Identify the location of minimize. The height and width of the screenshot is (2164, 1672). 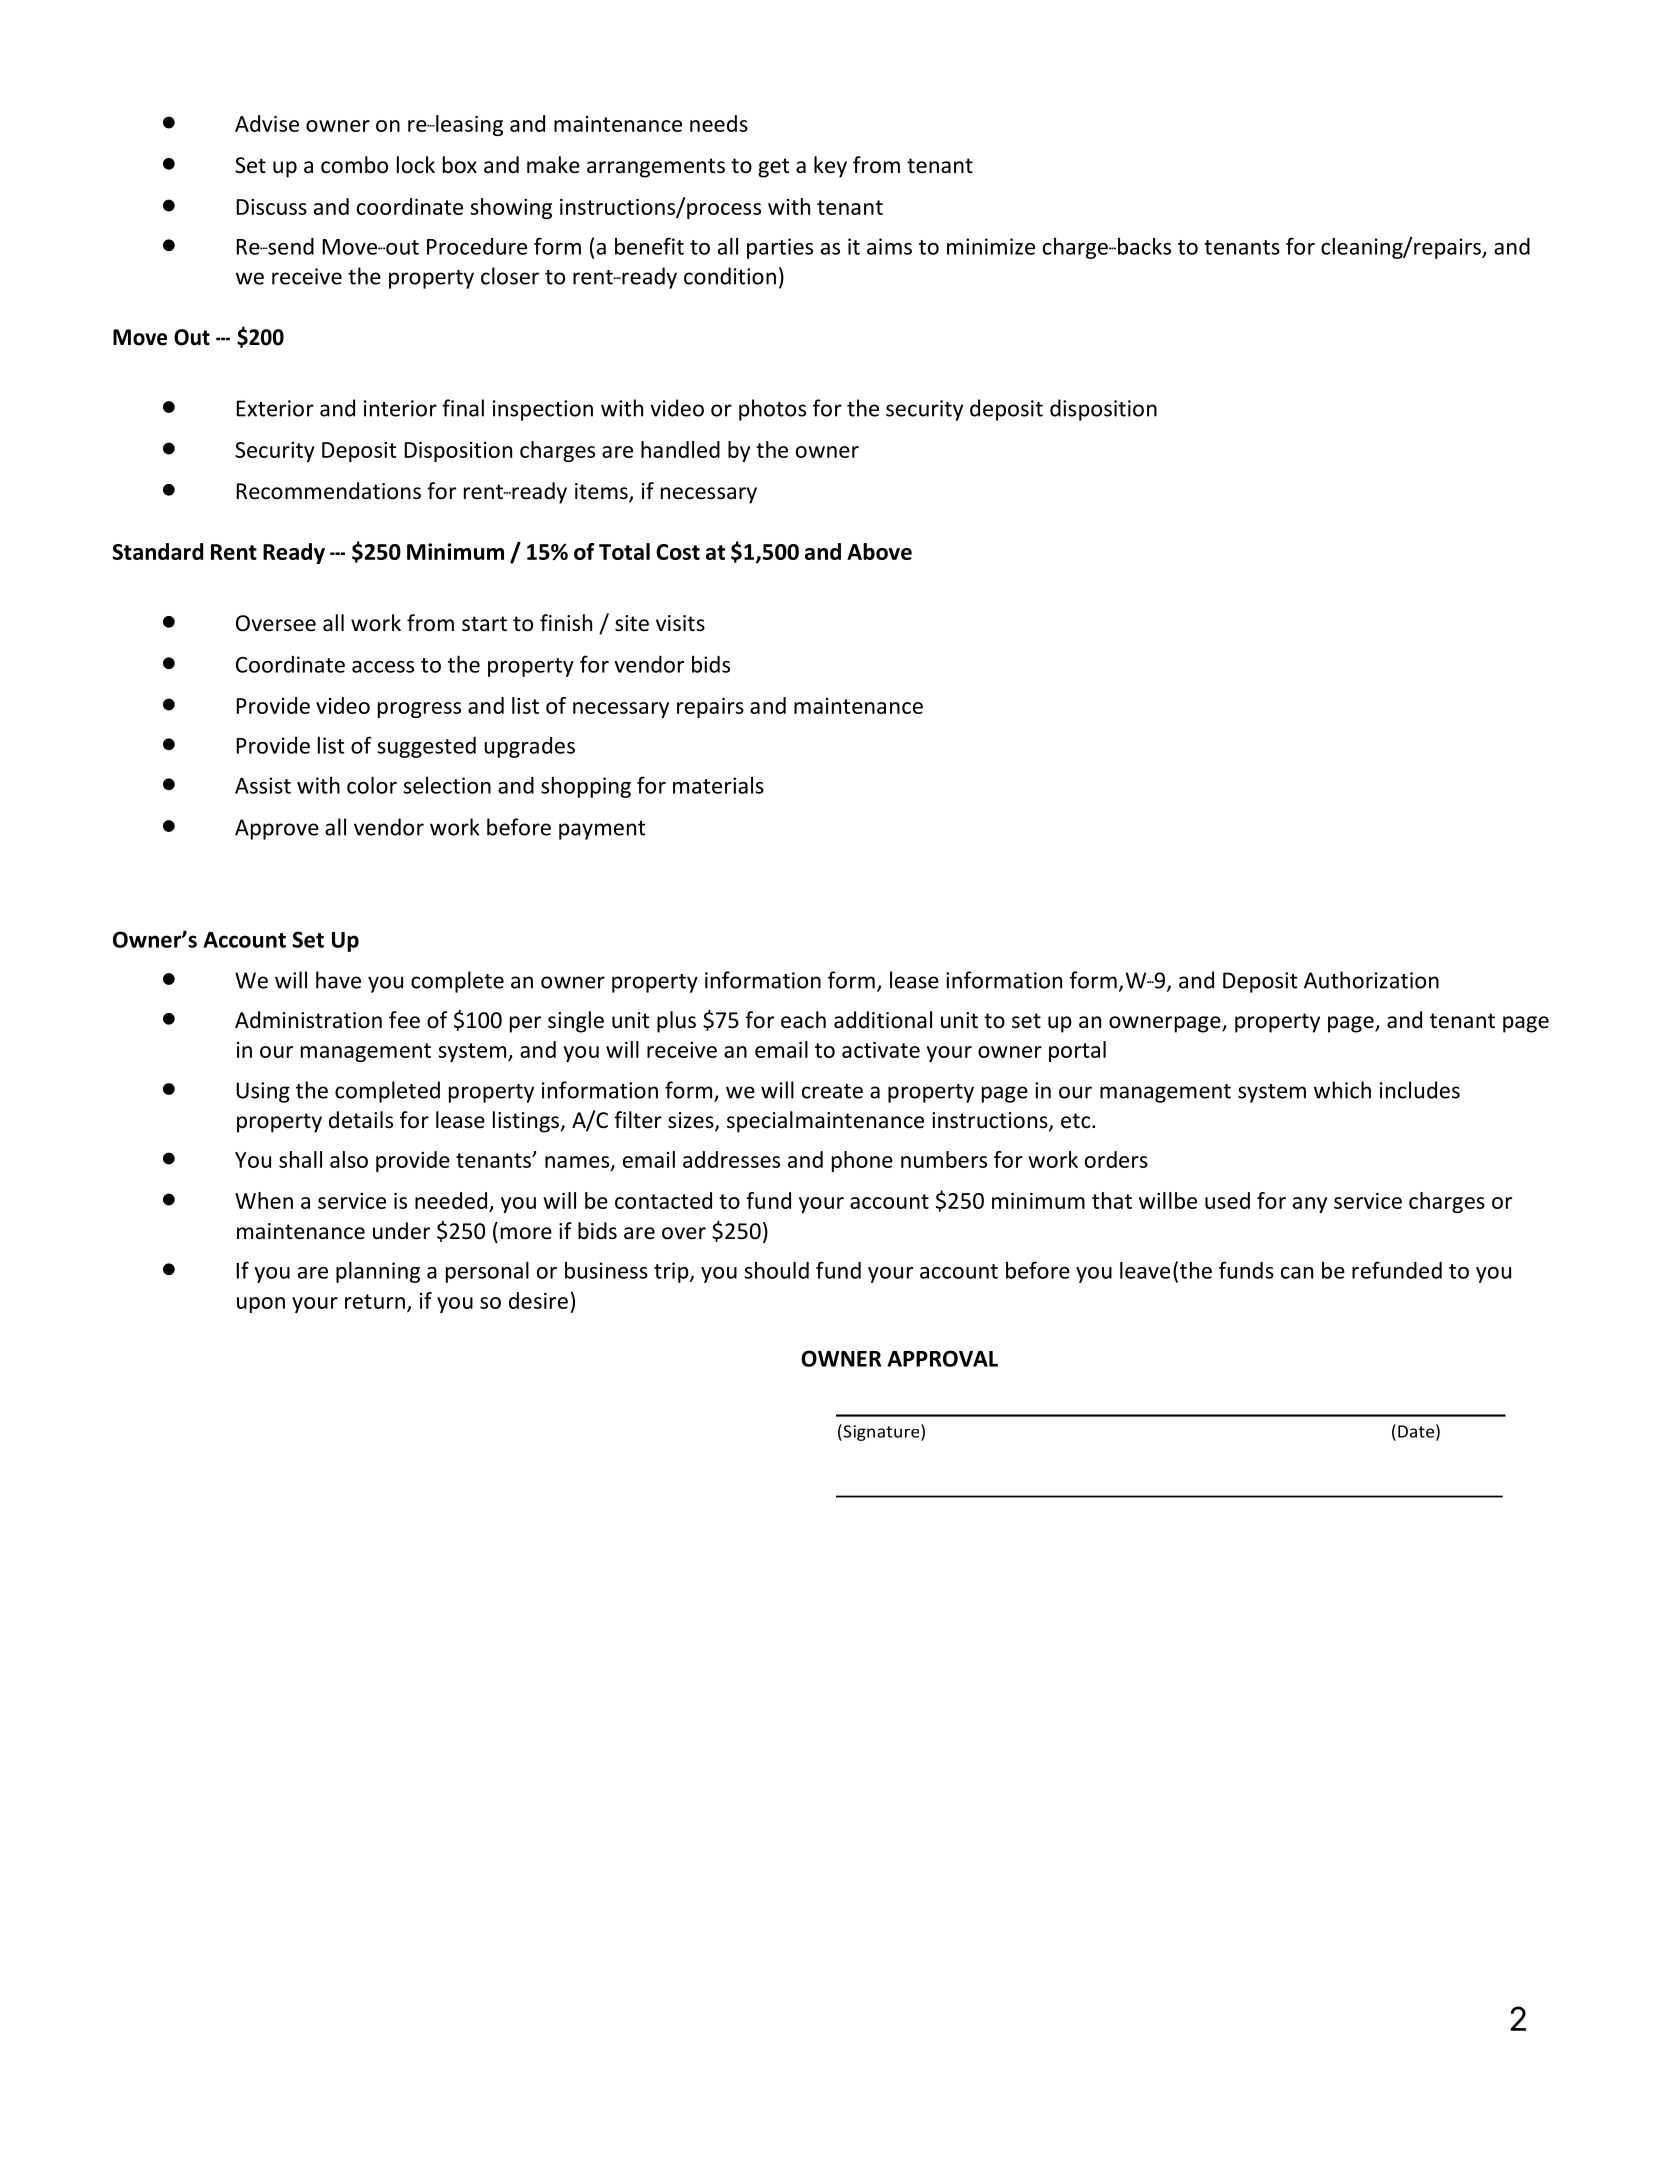
(991, 246).
